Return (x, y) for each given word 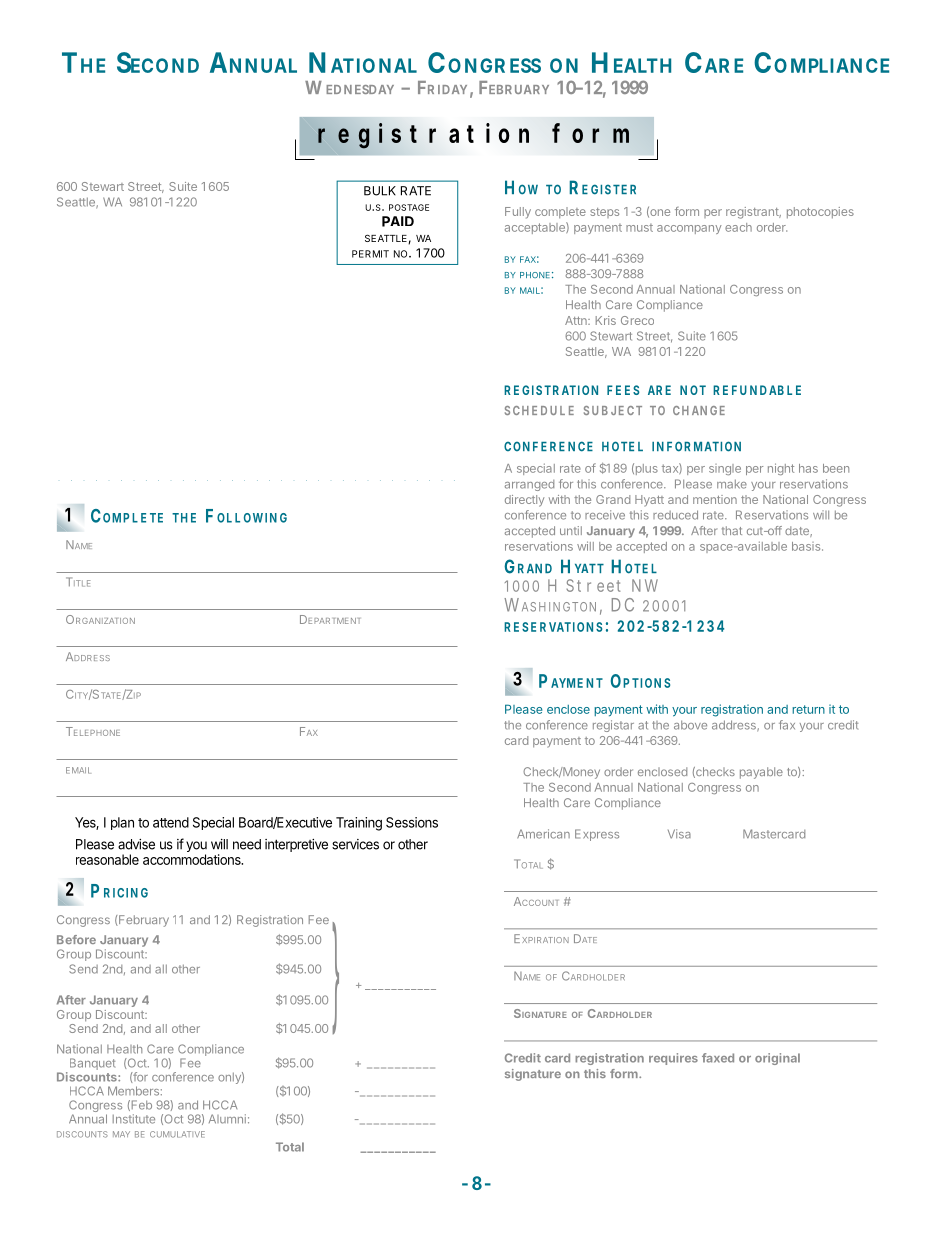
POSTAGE (409, 207)
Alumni (227, 1119)
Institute (134, 1119)
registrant (753, 213)
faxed (718, 1058)
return (808, 709)
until (571, 530)
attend (171, 822)
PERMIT (370, 254)
